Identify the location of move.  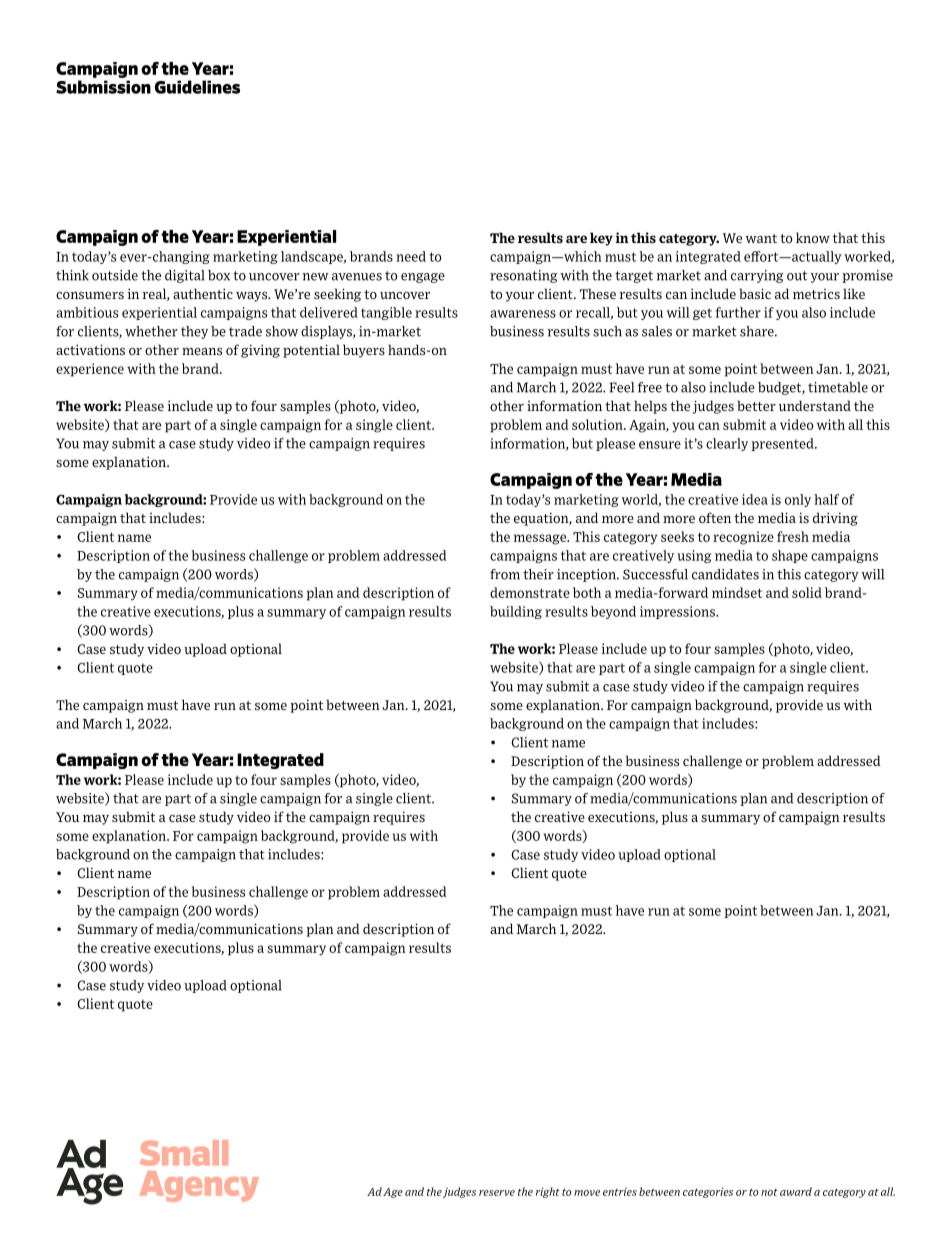
(587, 1193).
